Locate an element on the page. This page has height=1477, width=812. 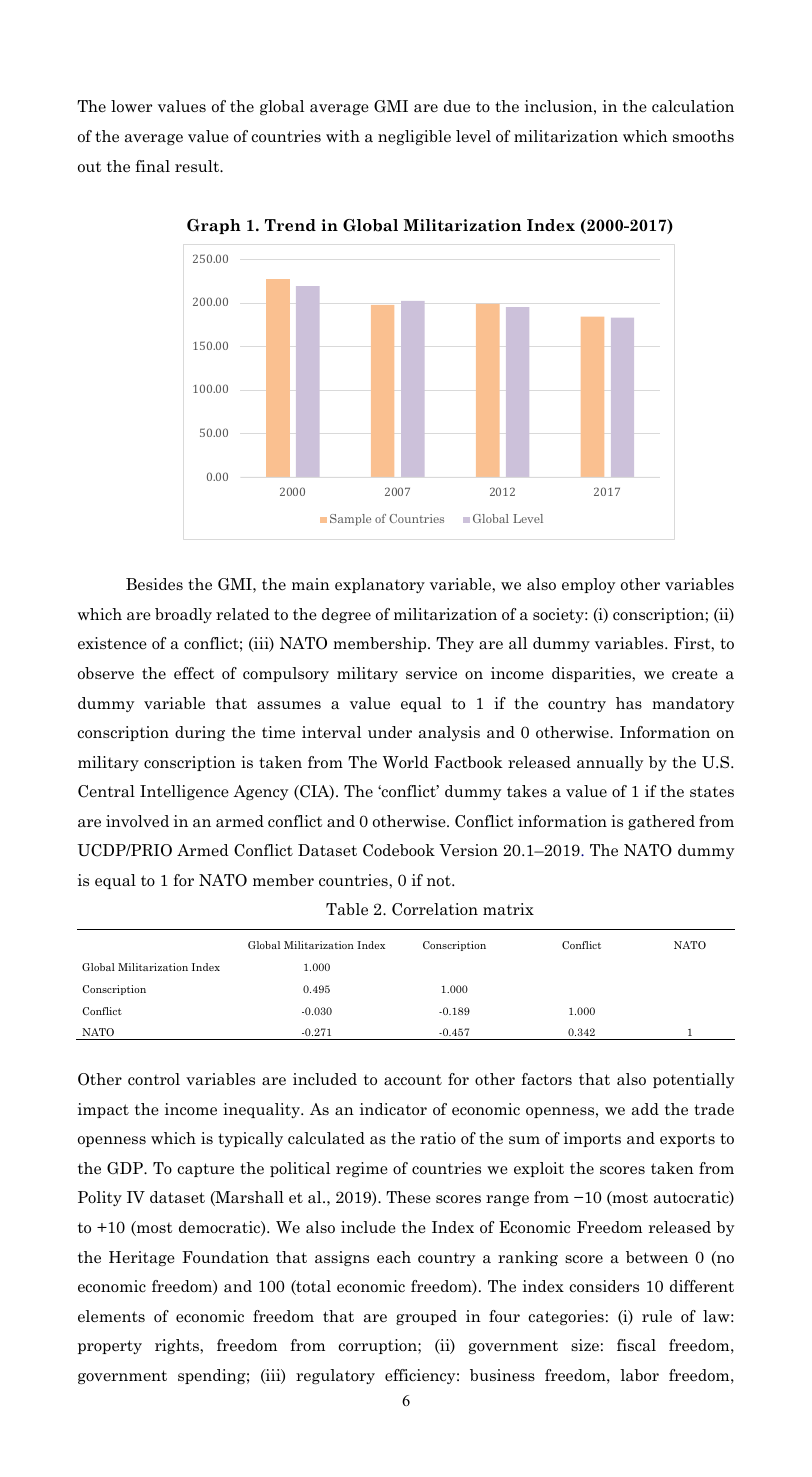
employ is located at coordinates (588, 585).
